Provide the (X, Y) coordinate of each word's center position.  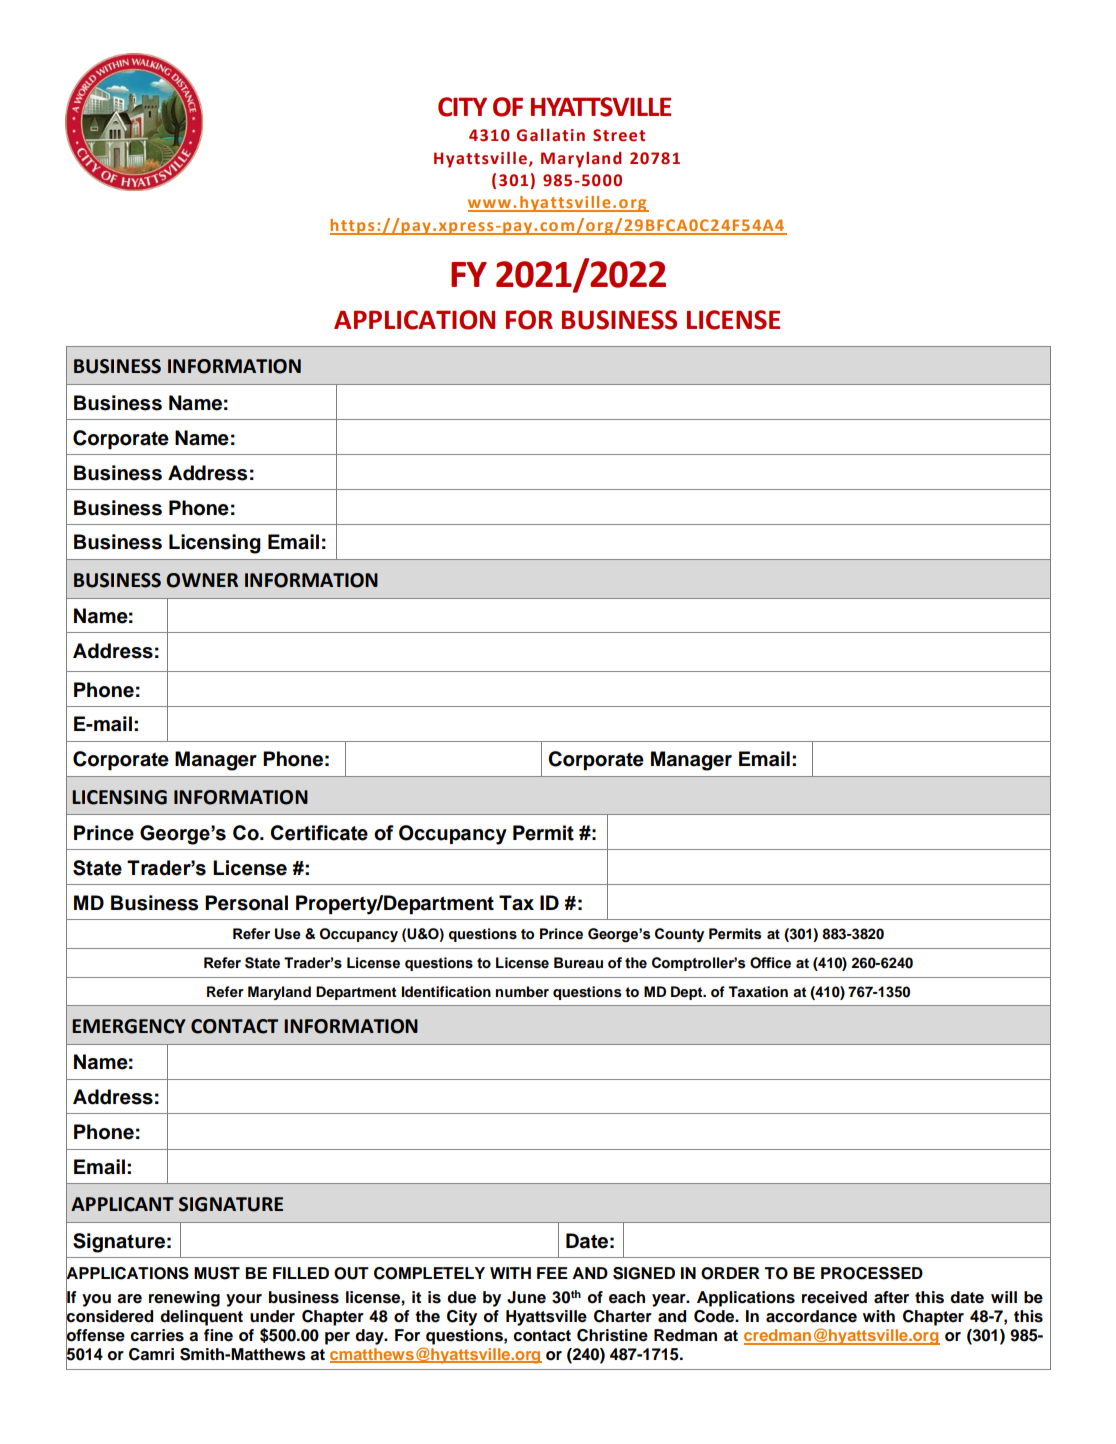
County (679, 935)
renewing (184, 1299)
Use (288, 934)
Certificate (319, 833)
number (522, 991)
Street (619, 135)
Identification (446, 992)
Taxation (758, 991)
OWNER (202, 580)
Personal (246, 903)
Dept (688, 993)
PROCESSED (872, 1273)
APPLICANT (122, 1204)
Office (770, 963)
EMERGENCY (129, 1026)
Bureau (578, 963)
